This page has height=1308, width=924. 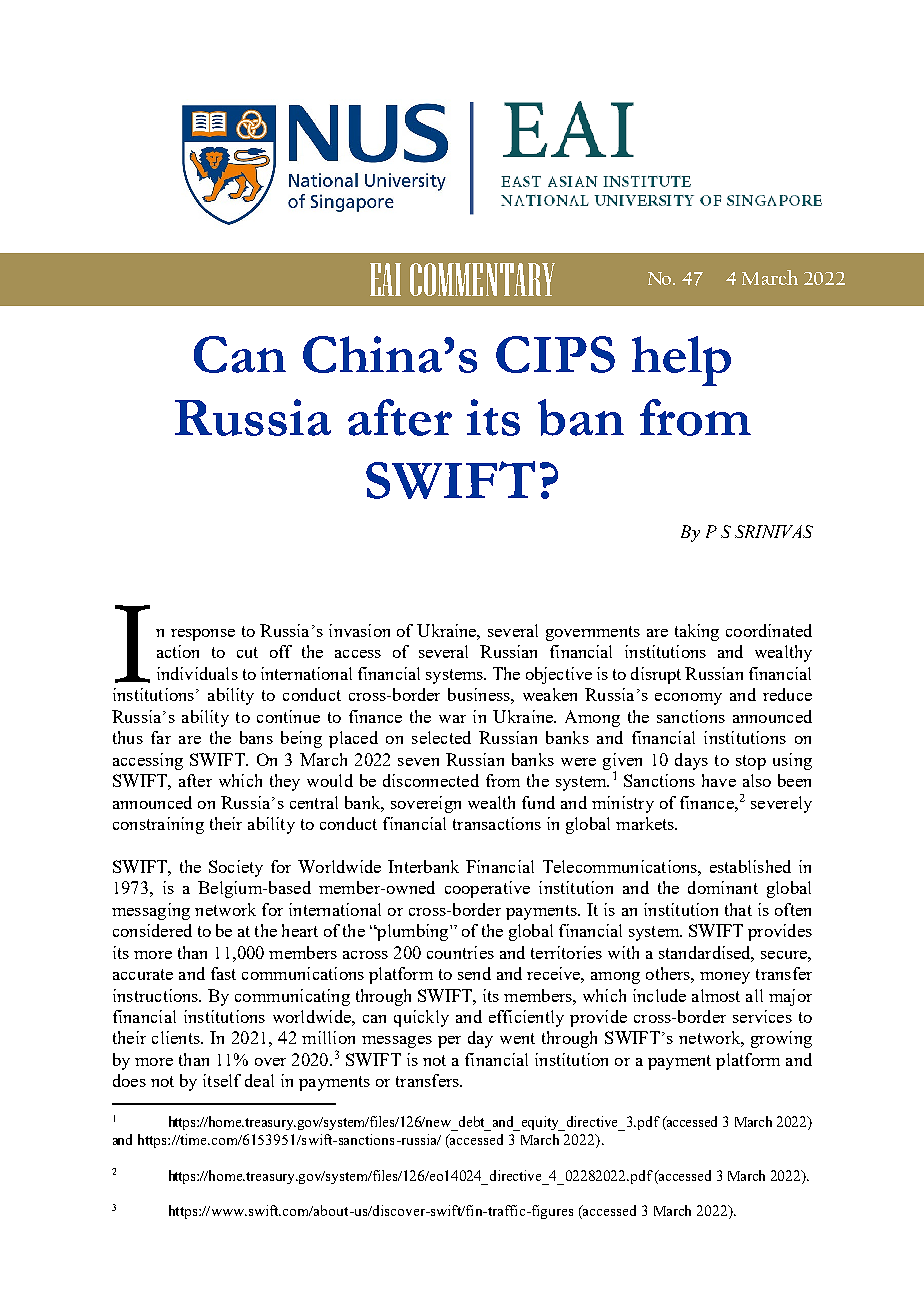 What do you see at coordinates (222, 1080) in the page?
I see `itself` at bounding box center [222, 1080].
